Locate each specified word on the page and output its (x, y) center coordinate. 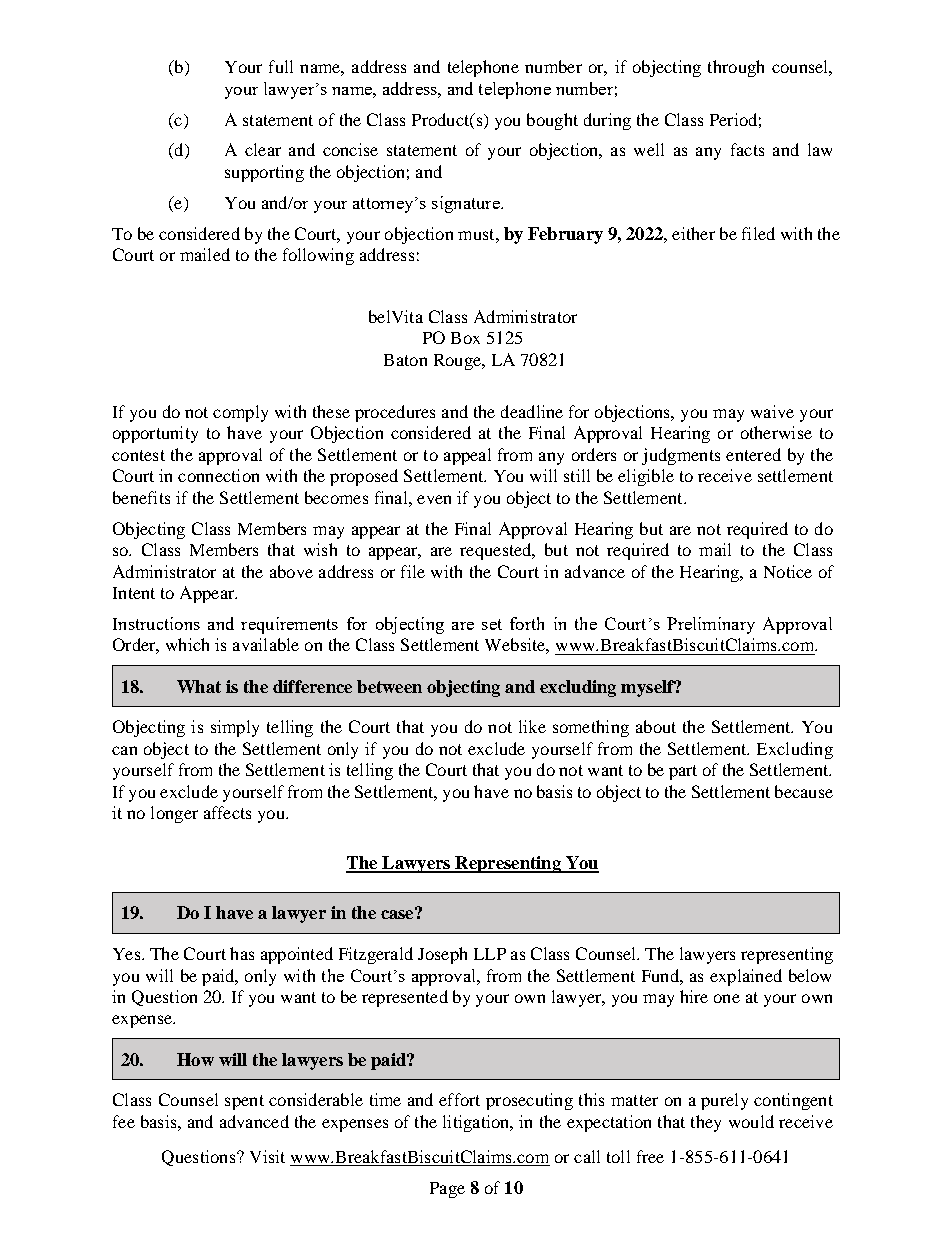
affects (227, 812)
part (683, 772)
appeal (467, 456)
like (532, 726)
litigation (477, 1123)
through (736, 68)
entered (753, 454)
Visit (267, 1156)
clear (263, 149)
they (706, 1123)
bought (552, 121)
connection (218, 475)
